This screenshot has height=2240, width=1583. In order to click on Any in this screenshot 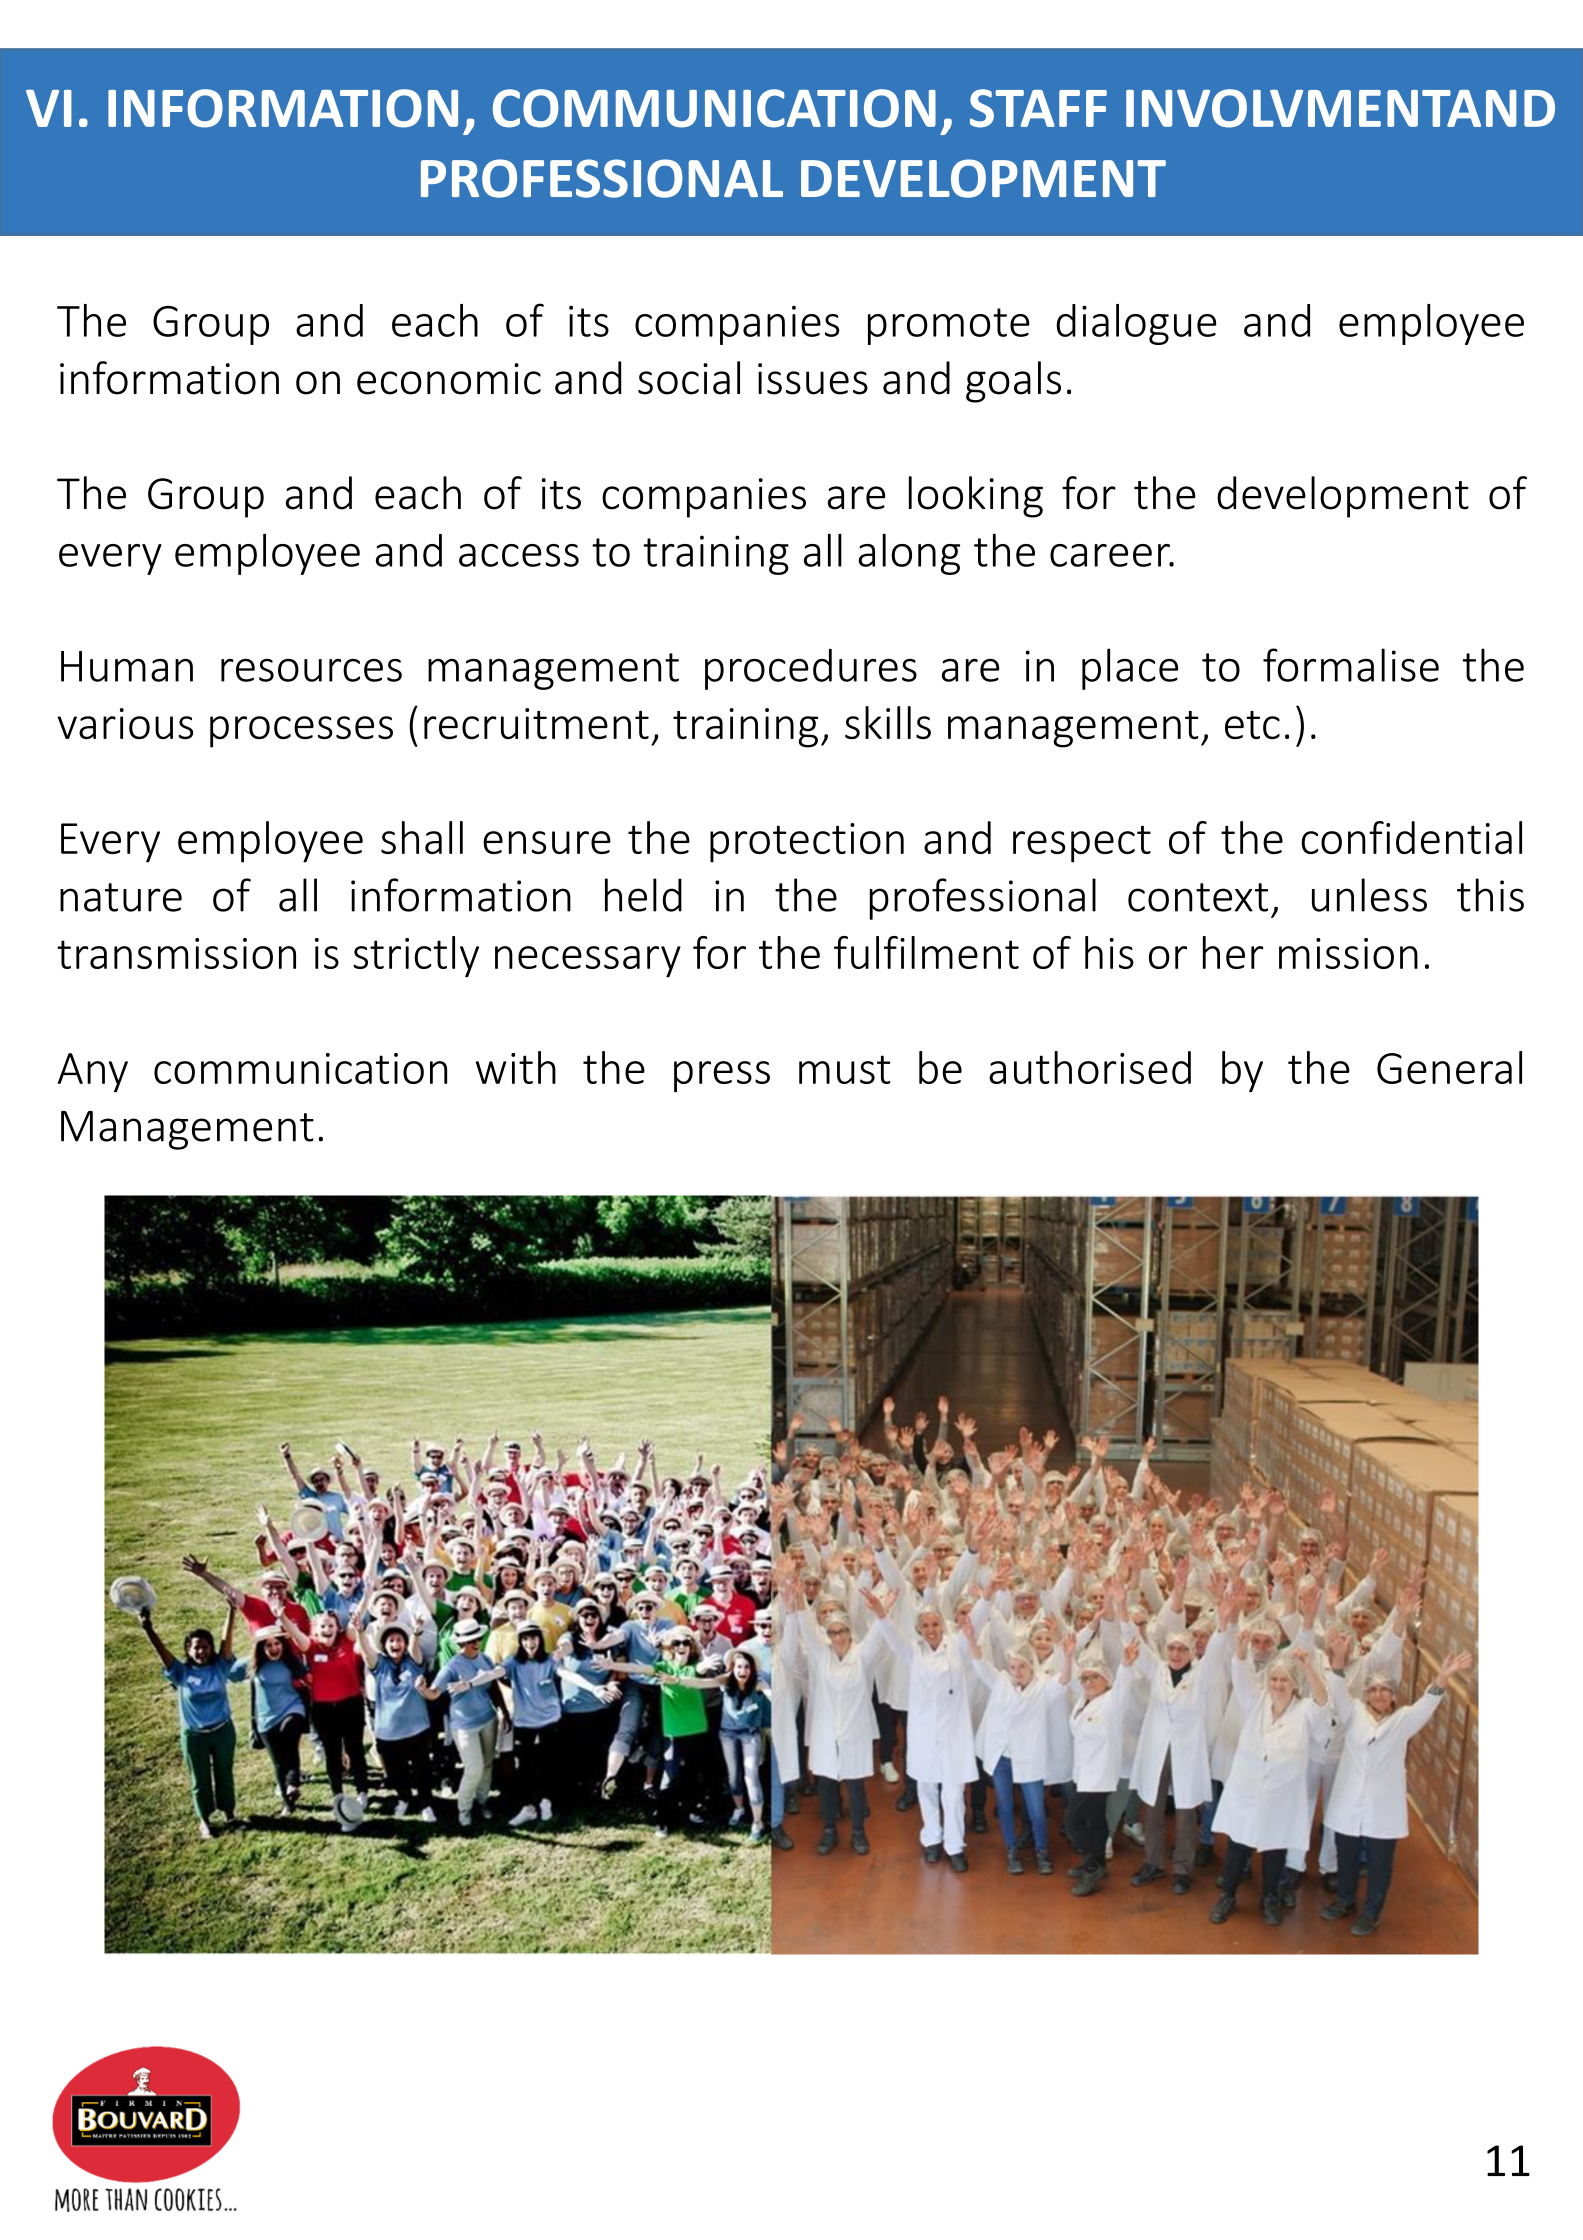, I will do `click(93, 1072)`.
